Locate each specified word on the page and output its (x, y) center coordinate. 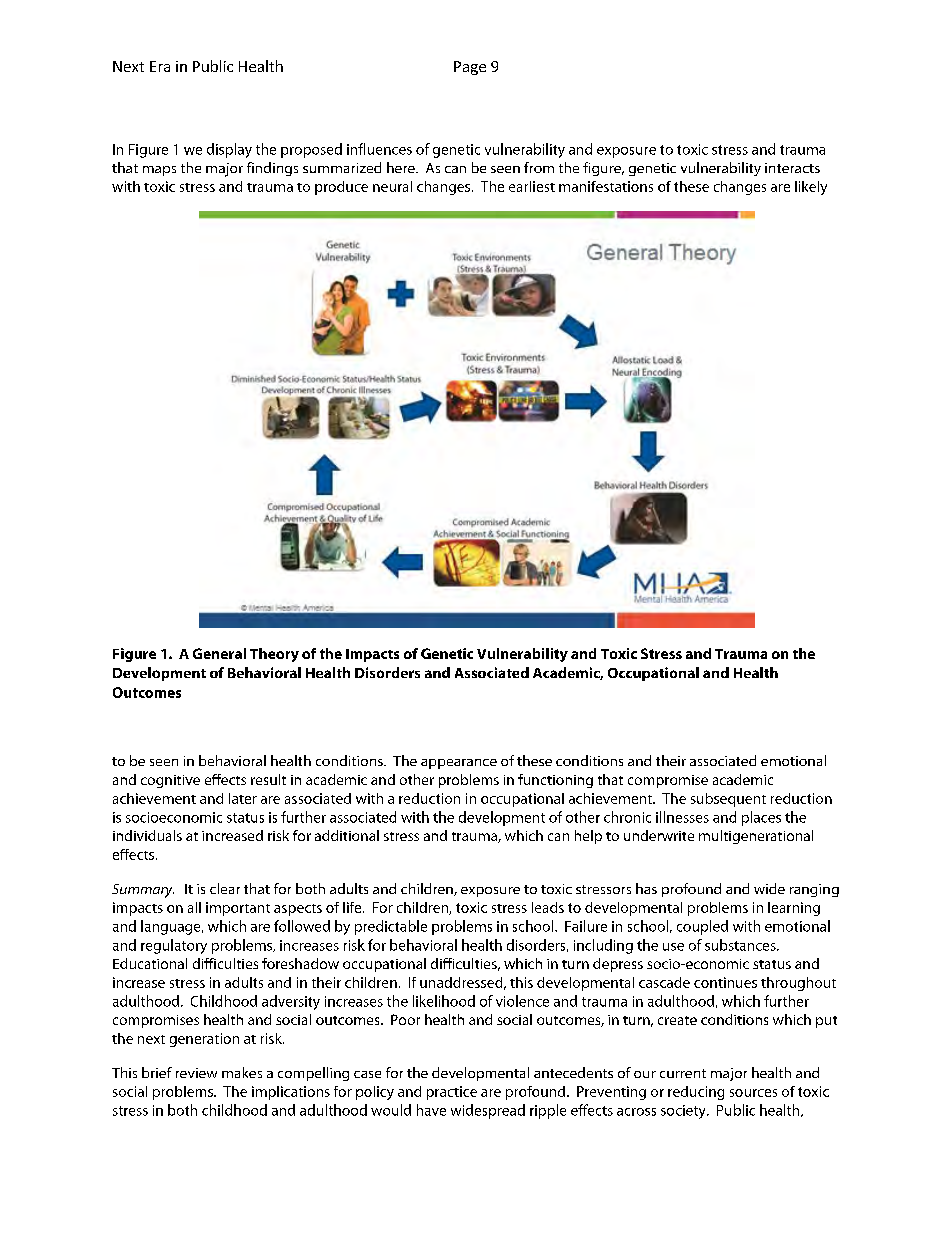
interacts (792, 168)
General (219, 653)
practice (452, 1093)
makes (242, 1072)
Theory (274, 655)
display (229, 150)
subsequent (728, 800)
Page (470, 68)
